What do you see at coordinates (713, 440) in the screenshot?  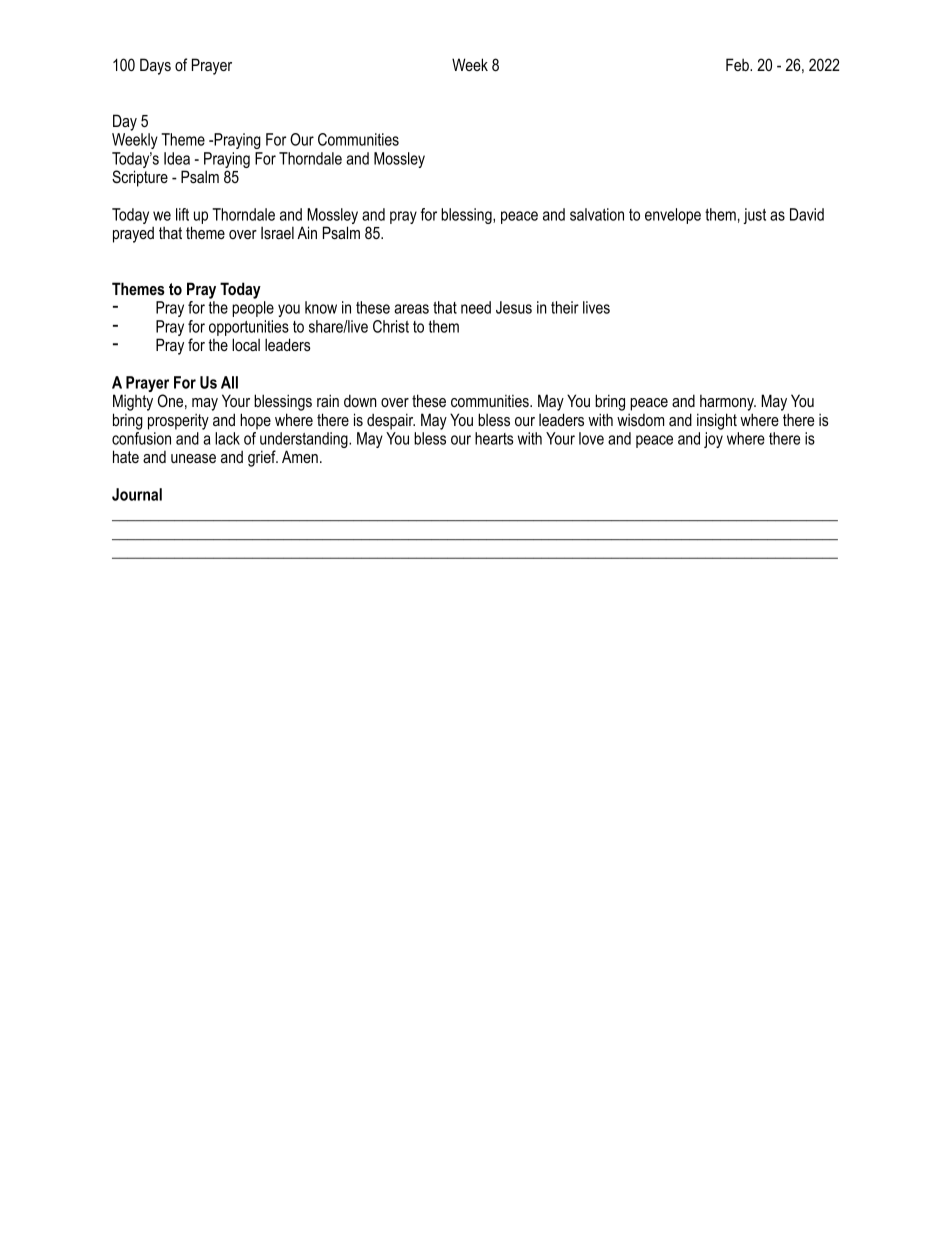 I see `joy` at bounding box center [713, 440].
